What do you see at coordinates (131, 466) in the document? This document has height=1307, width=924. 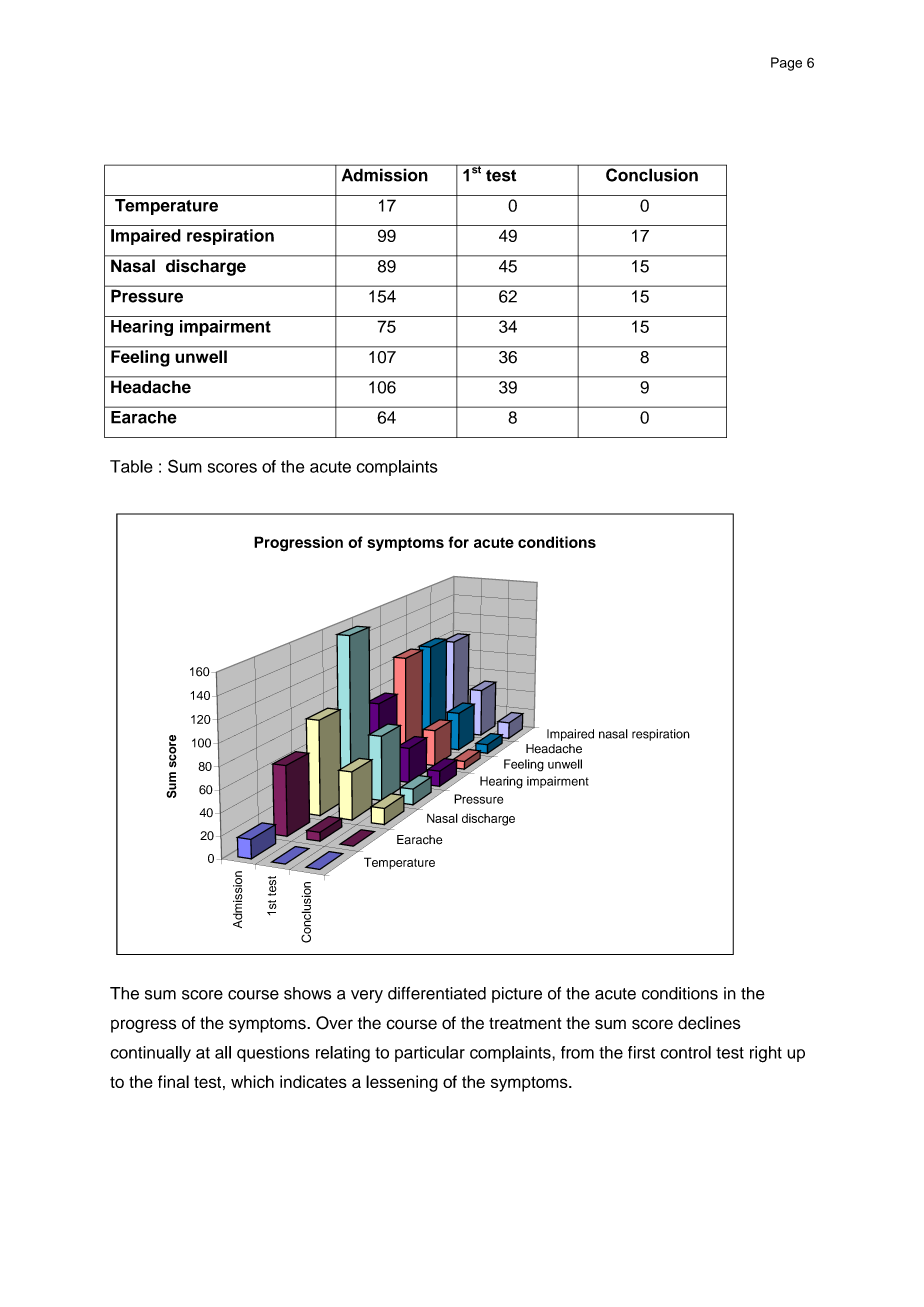 I see `Table` at bounding box center [131, 466].
